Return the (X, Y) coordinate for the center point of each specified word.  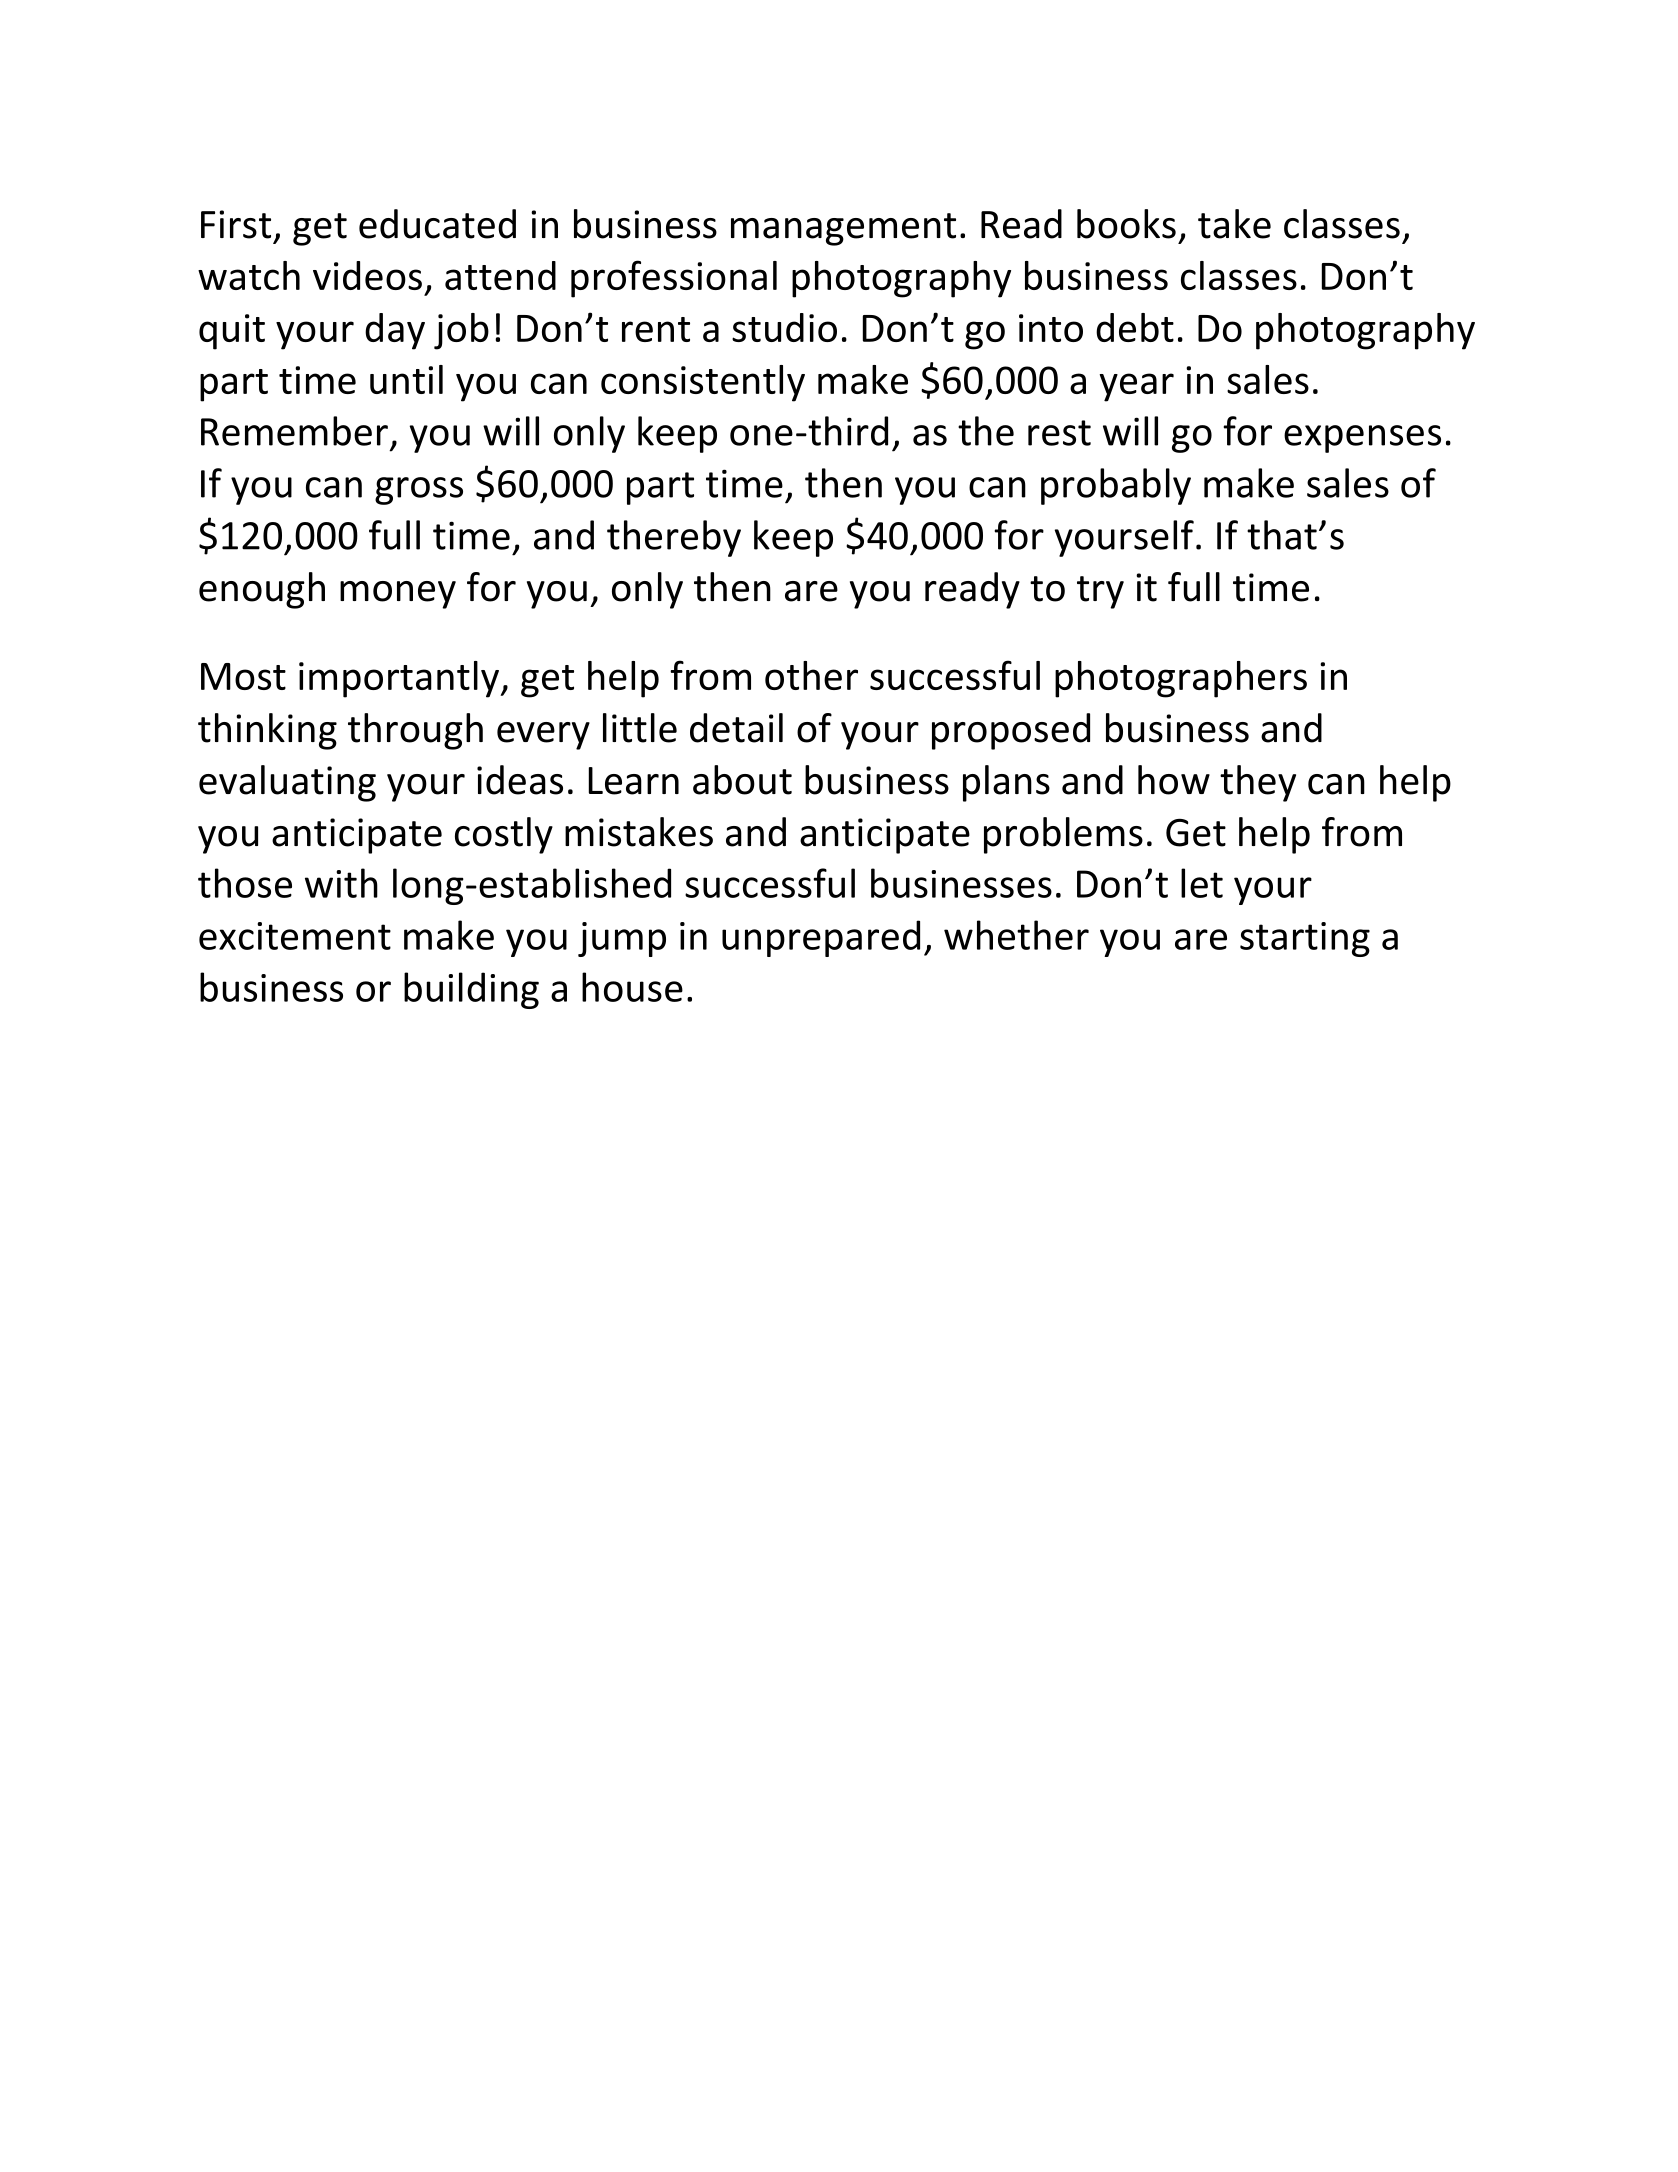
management (843, 229)
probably (1116, 486)
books (1126, 224)
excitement (295, 936)
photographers (1181, 679)
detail (736, 728)
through (415, 731)
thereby (674, 538)
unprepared (821, 938)
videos (367, 275)
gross (419, 491)
